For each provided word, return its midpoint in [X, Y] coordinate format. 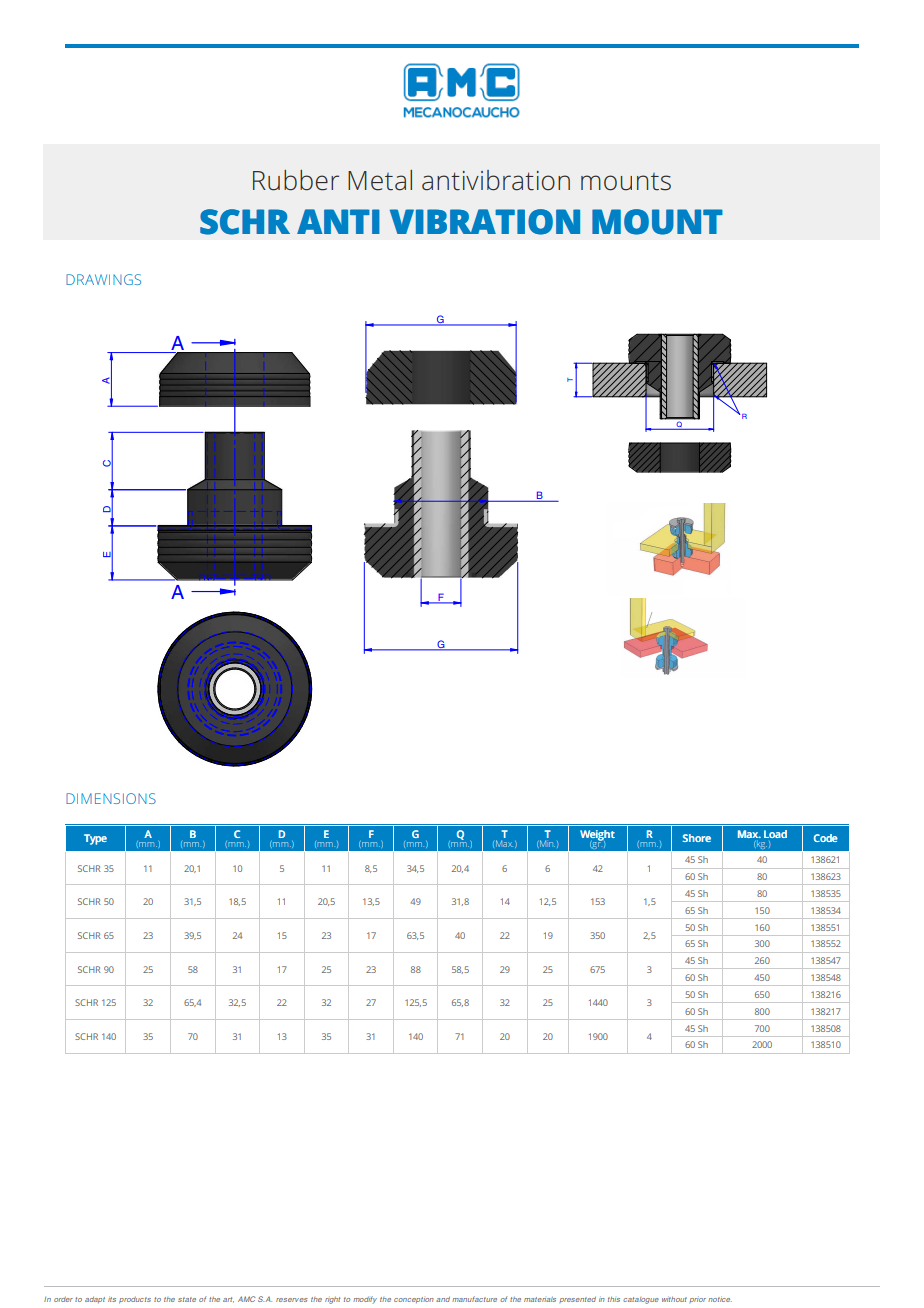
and [443, 1299]
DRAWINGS [103, 279]
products [135, 1300]
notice [720, 1299]
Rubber [296, 180]
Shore [697, 838]
